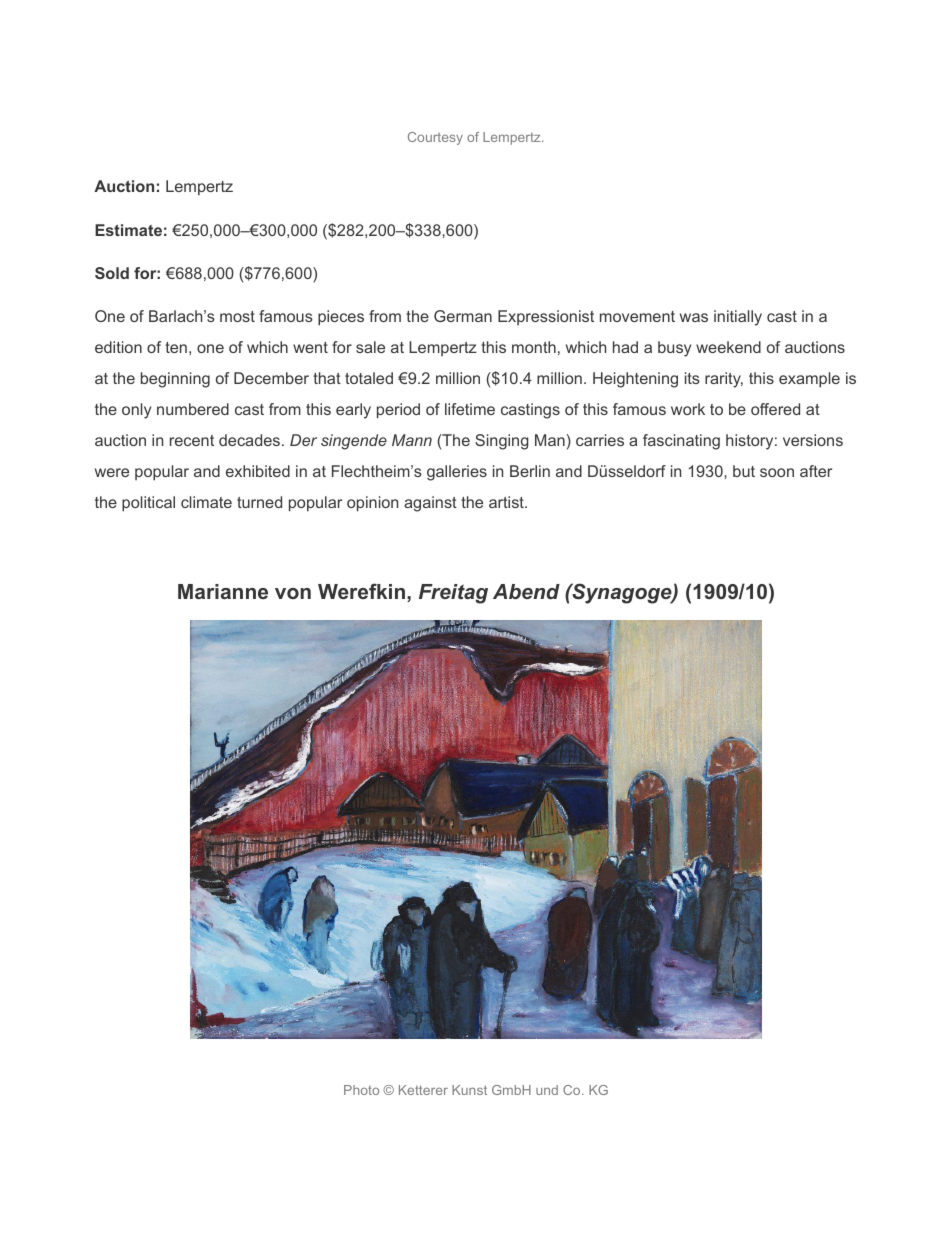 Image resolution: width=952 pixels, height=1233 pixels. What do you see at coordinates (435, 138) in the document?
I see `Courtesy` at bounding box center [435, 138].
